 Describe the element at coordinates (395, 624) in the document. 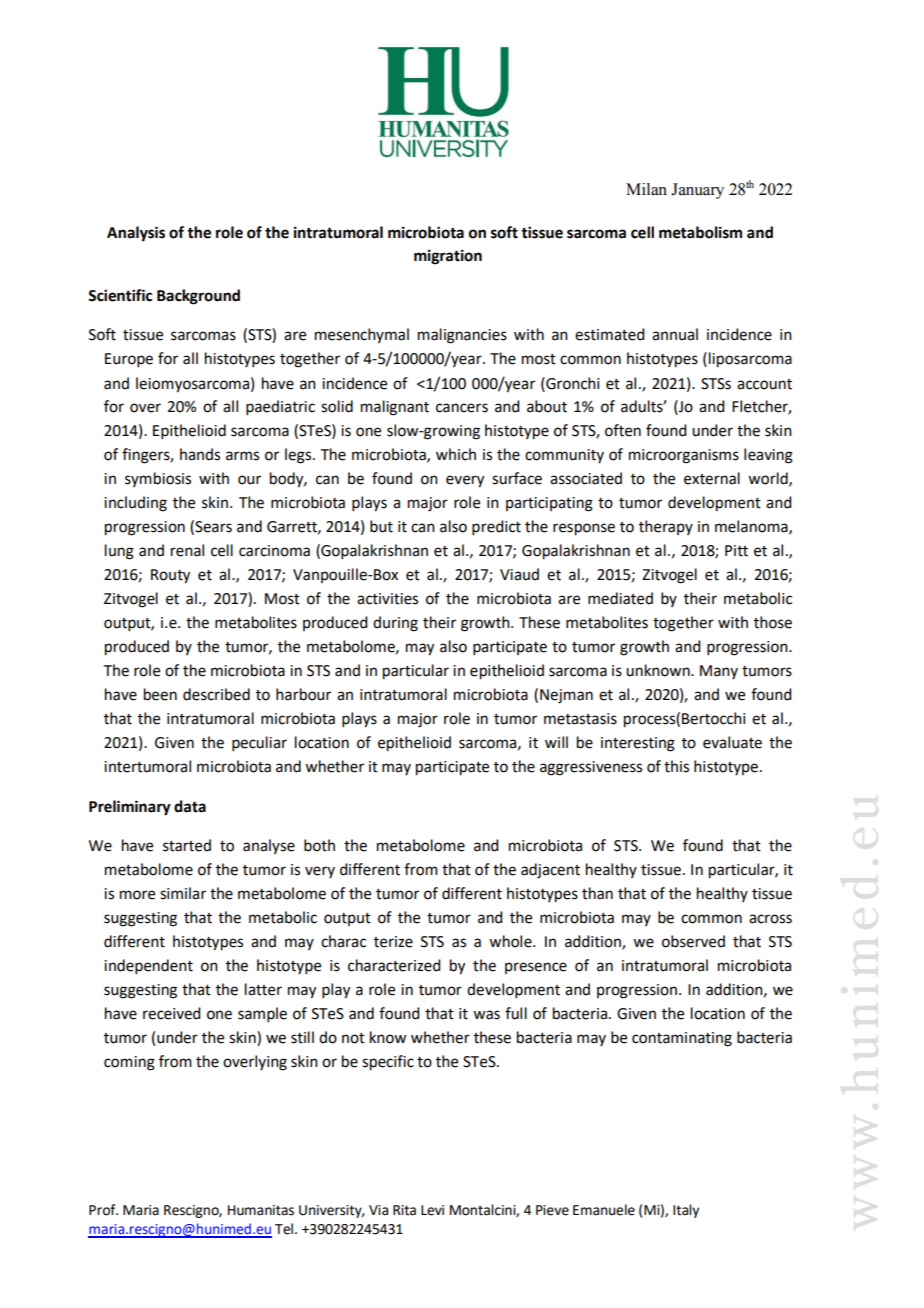

I see `during` at that location.
